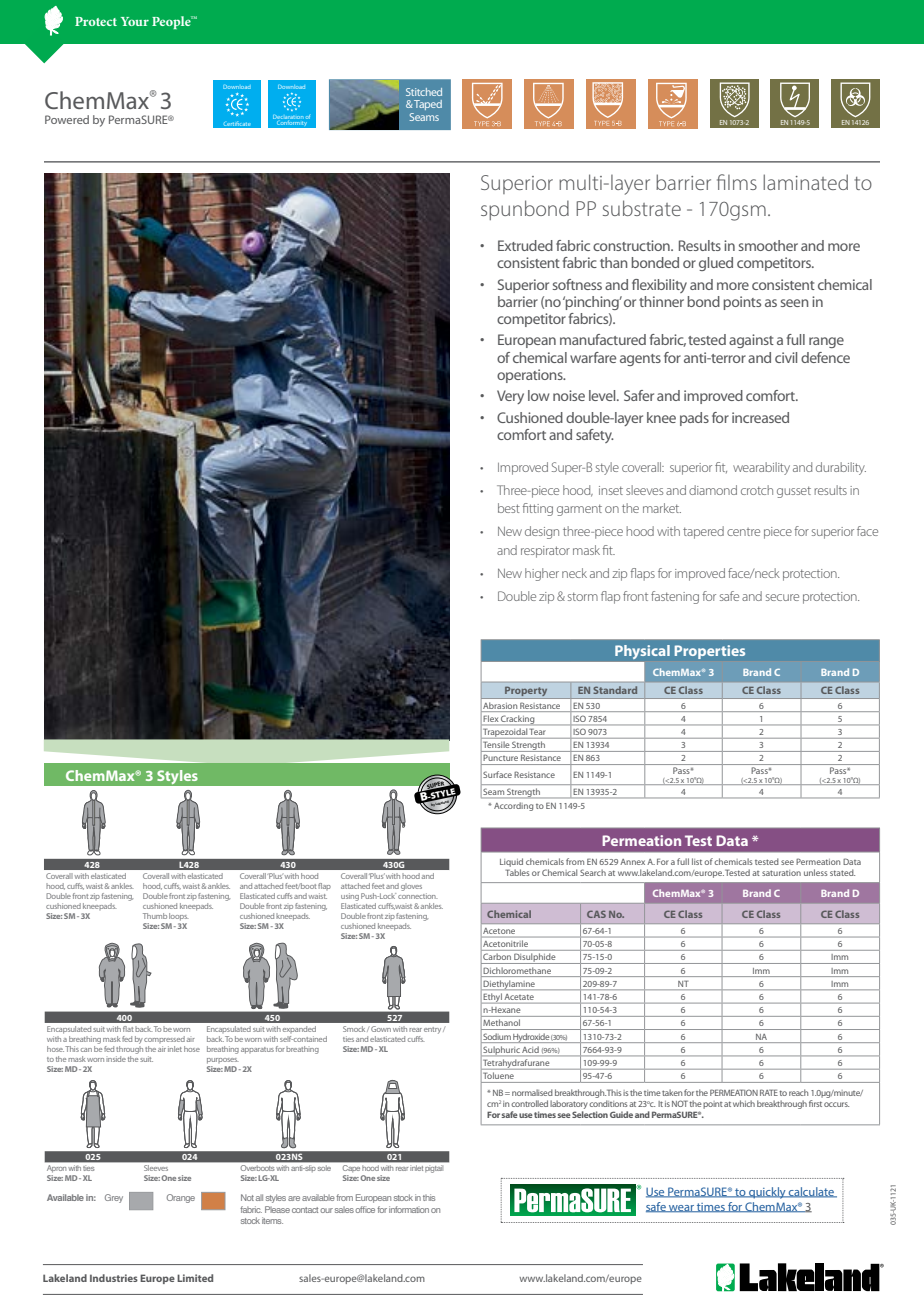 Image resolution: width=924 pixels, height=1308 pixels. I want to click on Sulphuric, so click(500, 1051).
